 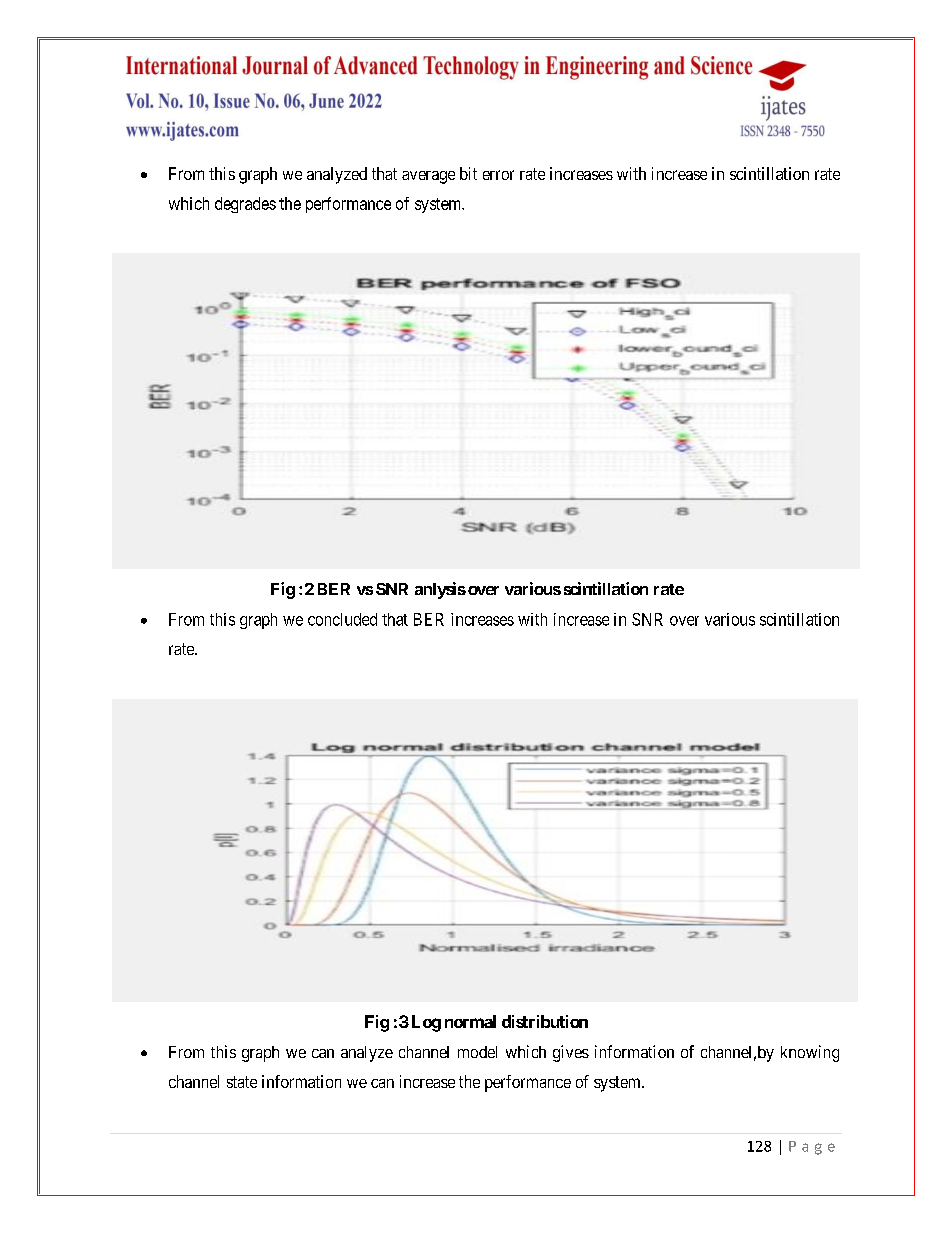 I want to click on distribution, so click(x=545, y=1021).
